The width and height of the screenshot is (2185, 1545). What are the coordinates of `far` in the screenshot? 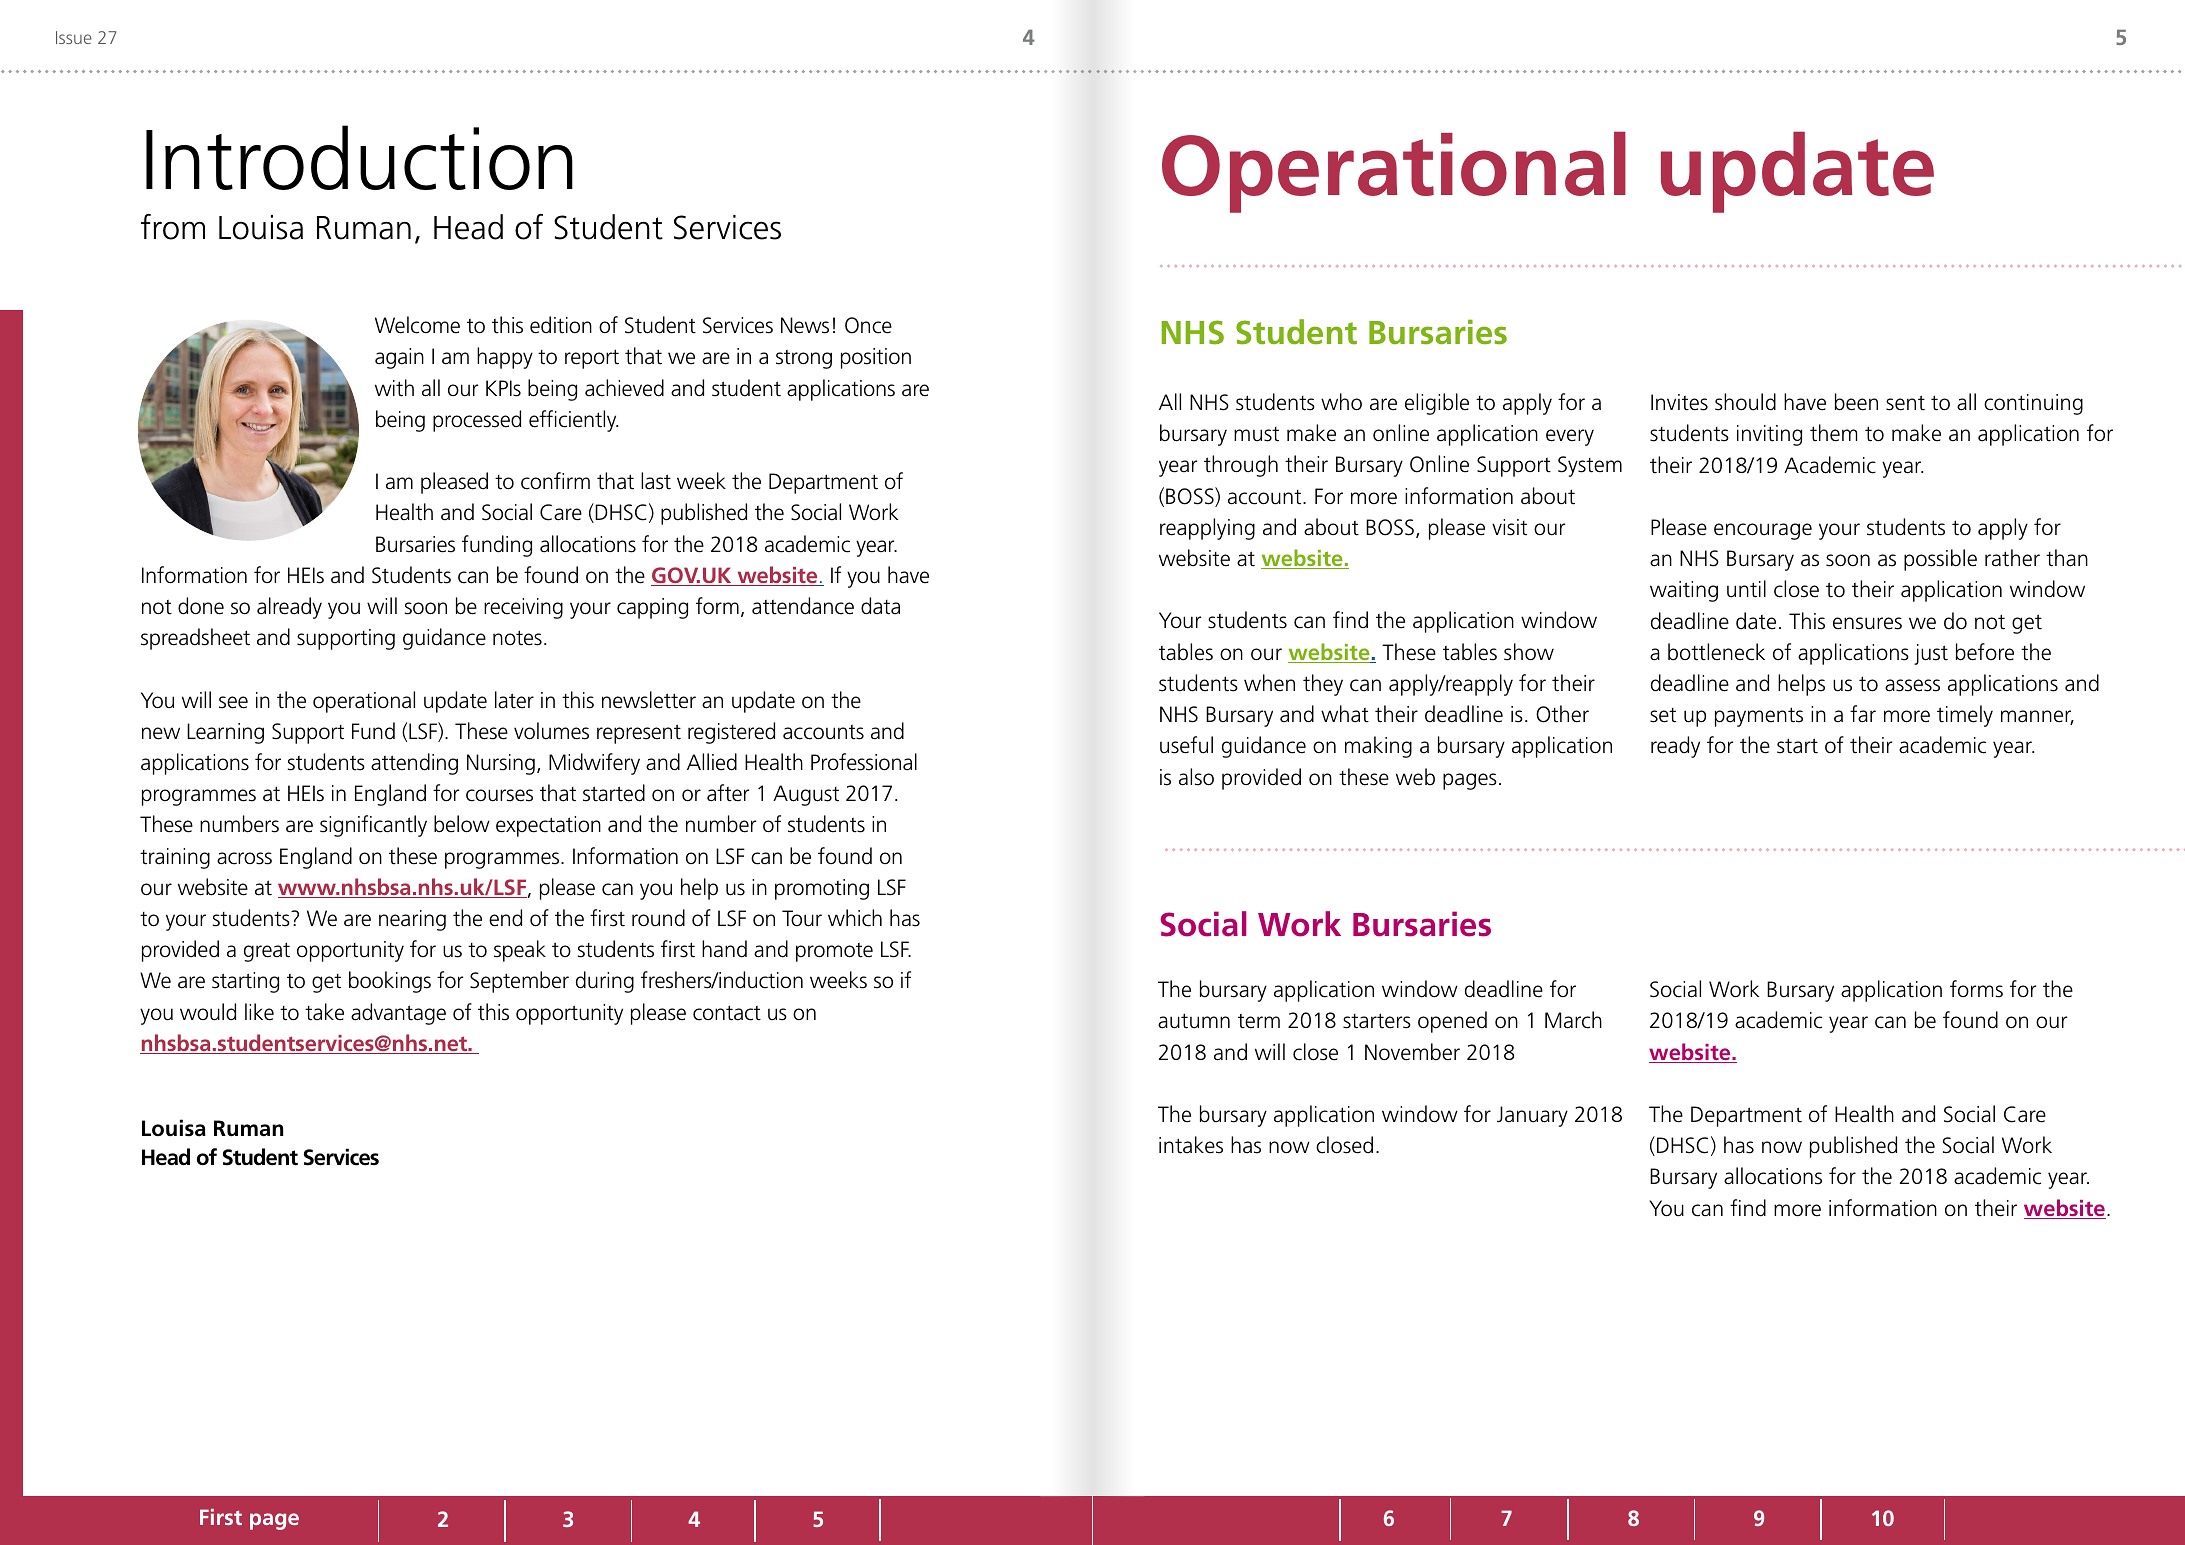 It's located at (1863, 714).
